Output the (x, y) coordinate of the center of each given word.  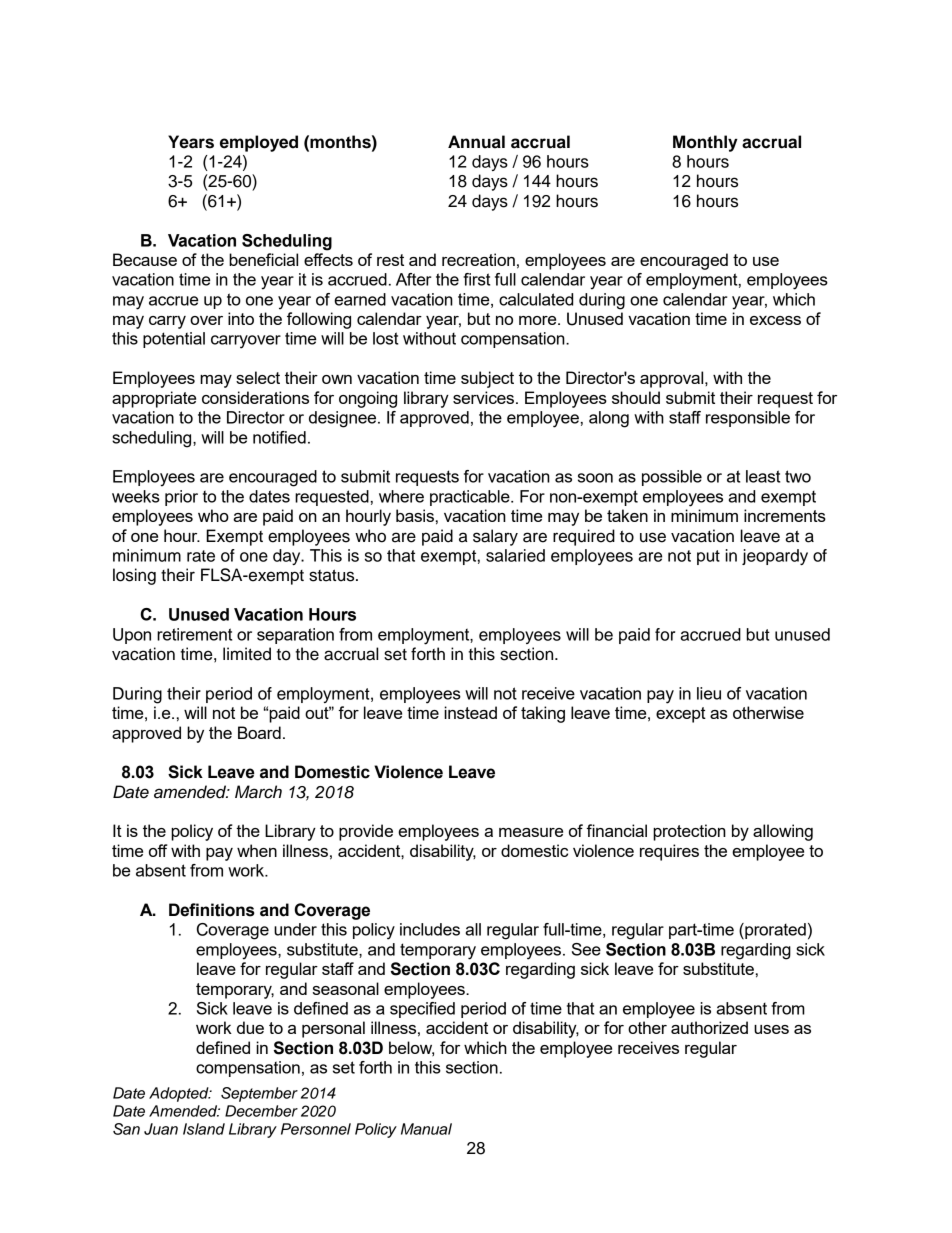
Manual (426, 1129)
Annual (476, 142)
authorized (709, 1027)
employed (259, 143)
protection (689, 832)
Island (204, 1129)
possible (672, 478)
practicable (471, 498)
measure (531, 832)
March (258, 792)
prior (181, 498)
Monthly (705, 143)
